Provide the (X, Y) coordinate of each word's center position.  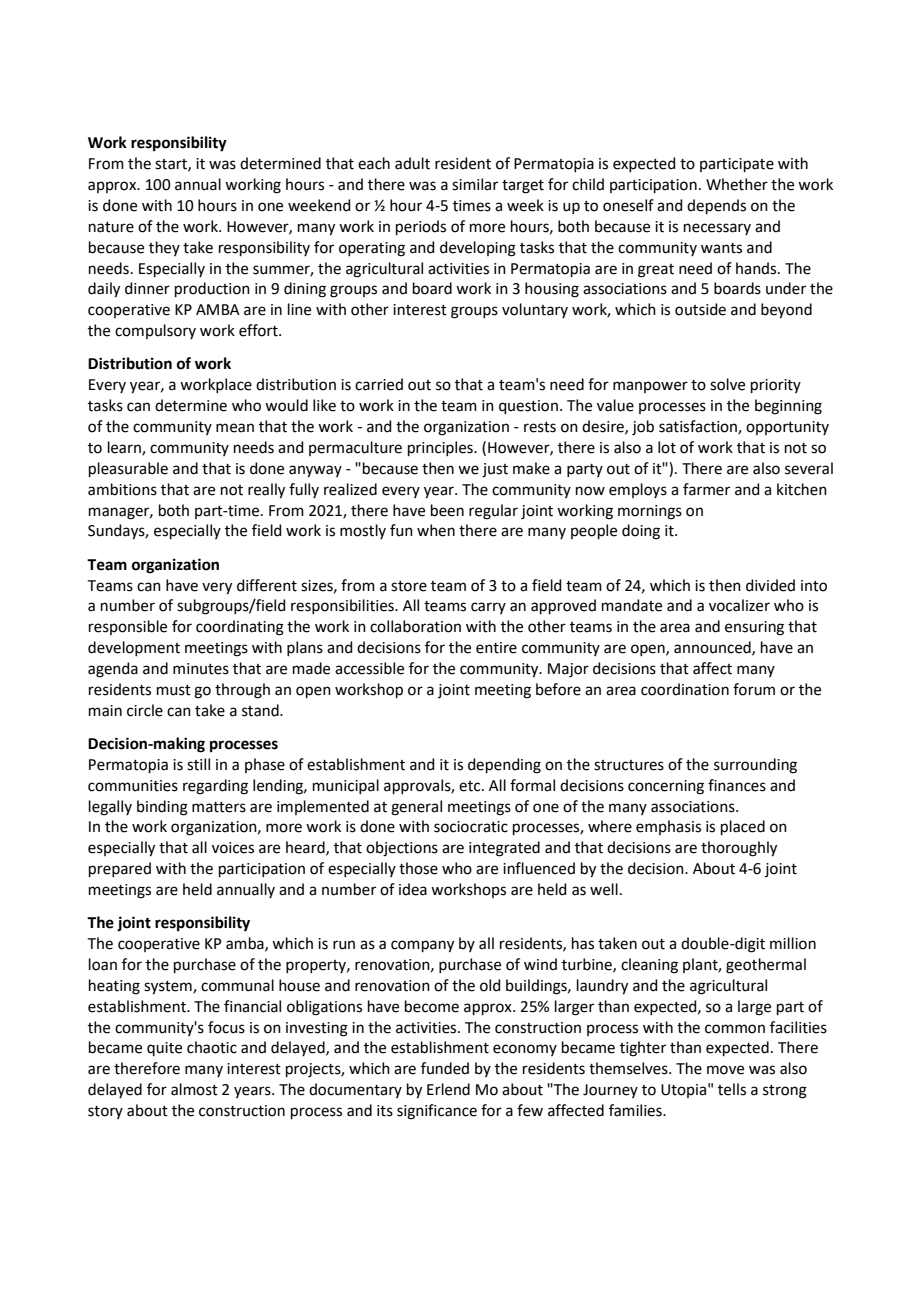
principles (441, 448)
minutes (201, 669)
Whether (737, 184)
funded (445, 1068)
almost (194, 1089)
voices (233, 848)
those (418, 868)
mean (235, 428)
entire (496, 648)
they (164, 248)
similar (475, 184)
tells (732, 1089)
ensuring (754, 628)
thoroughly (739, 849)
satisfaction (699, 427)
